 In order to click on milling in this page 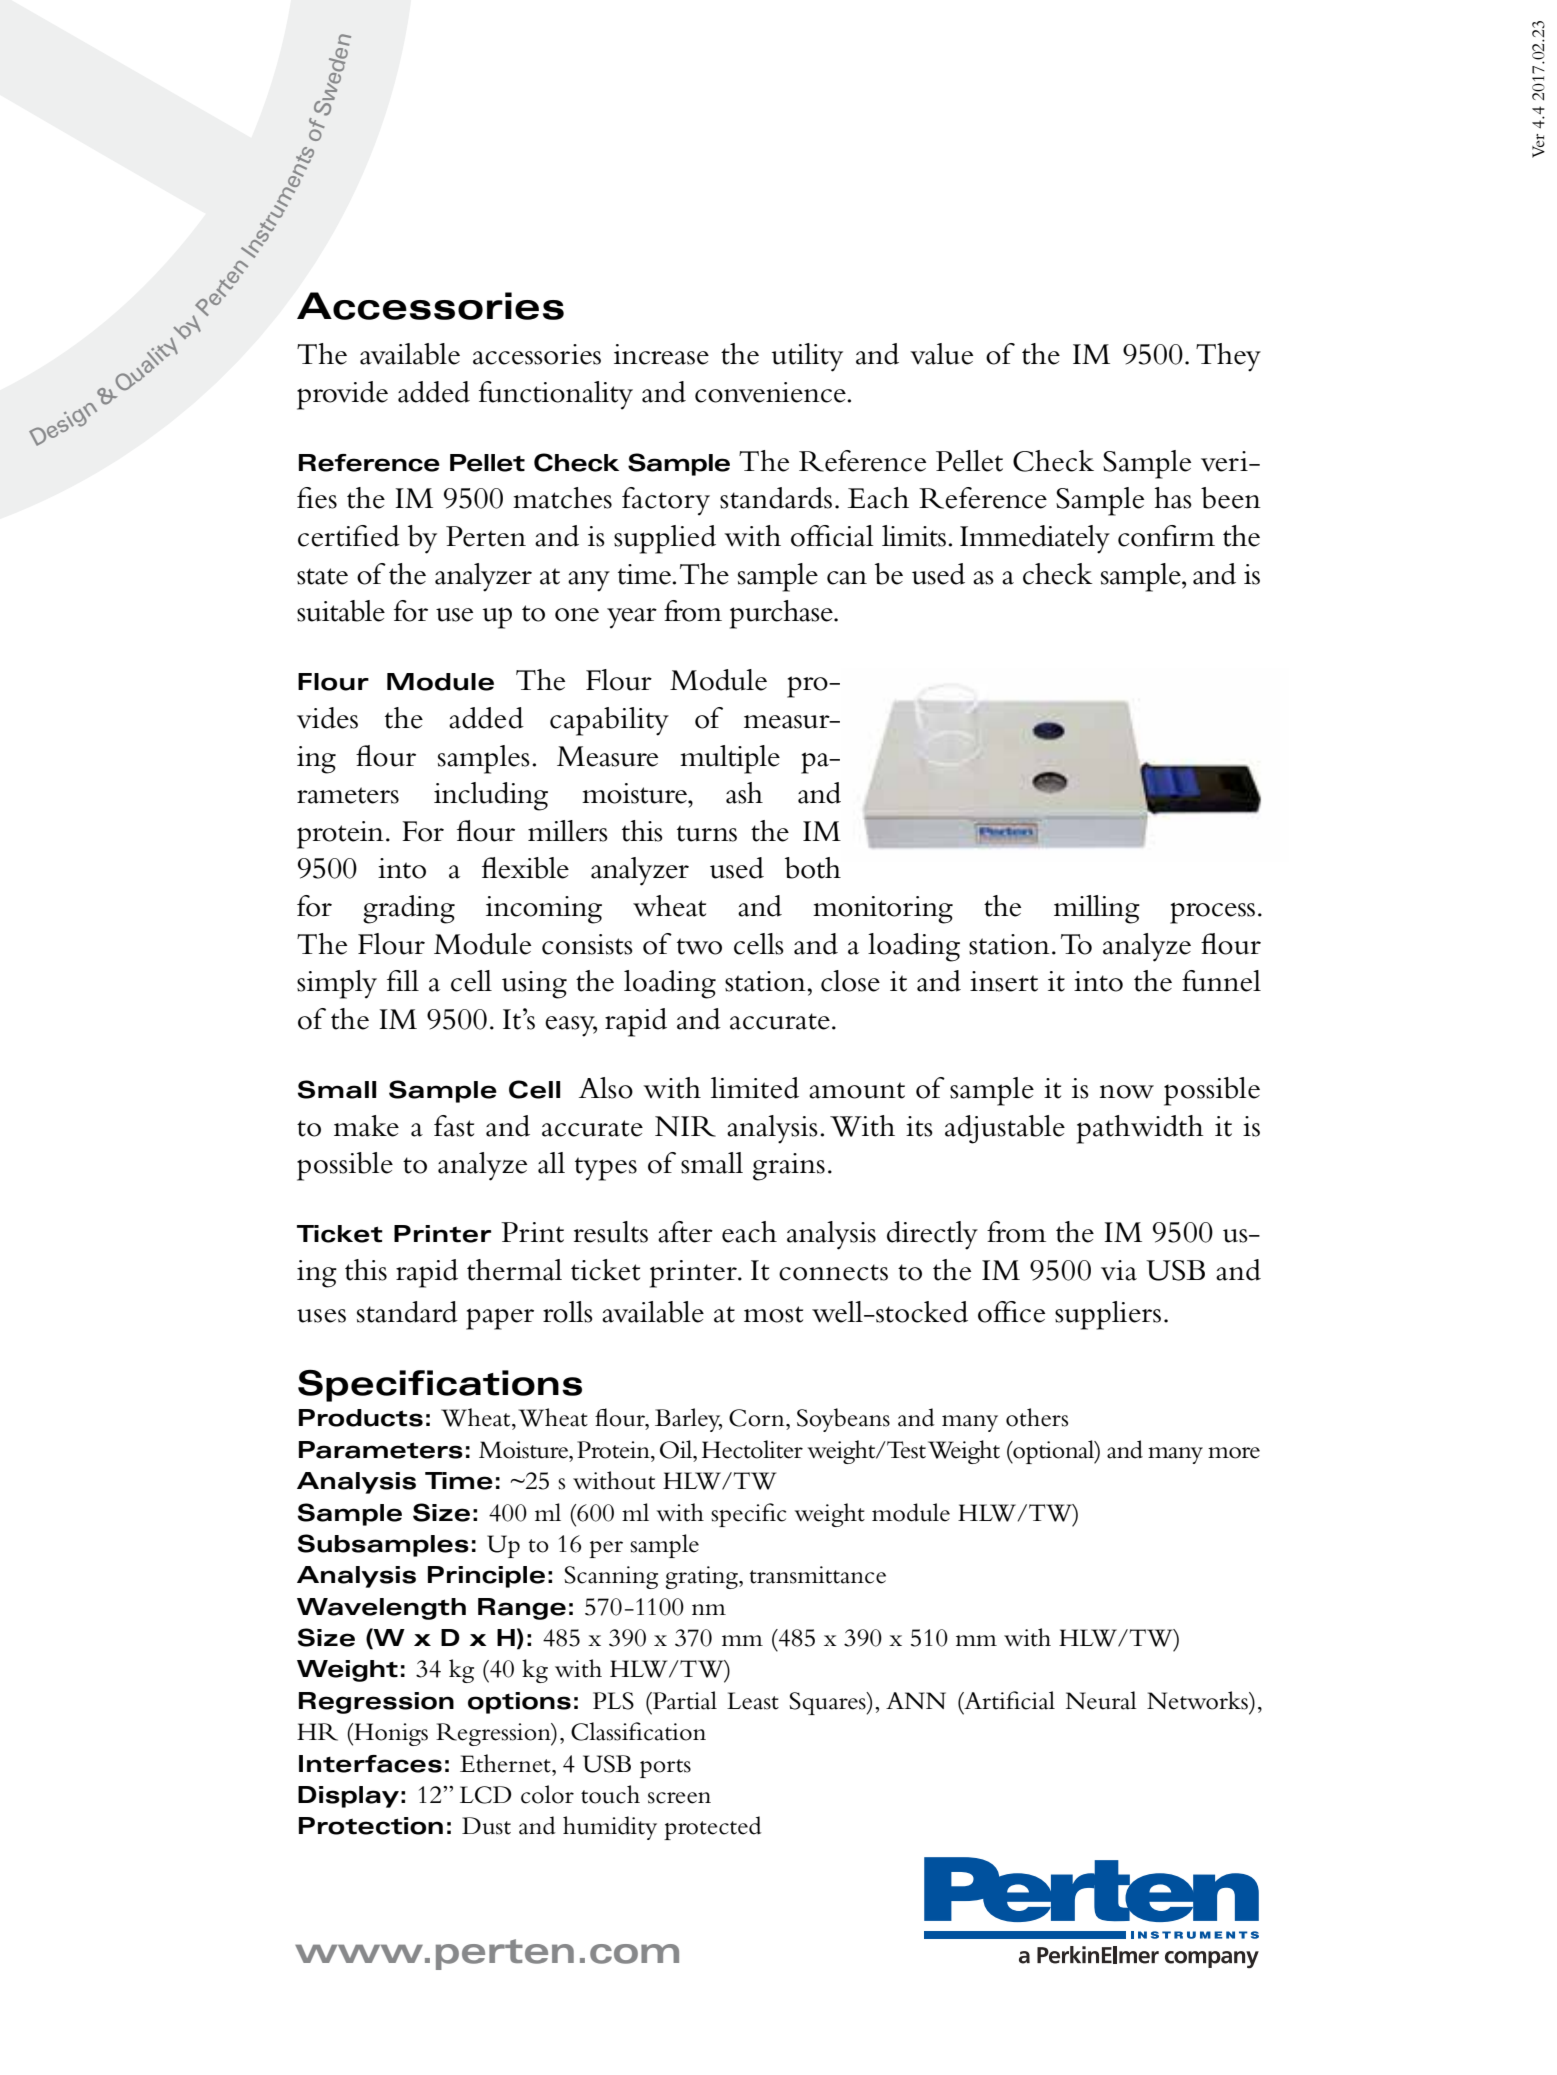, I will do `click(1097, 909)`.
